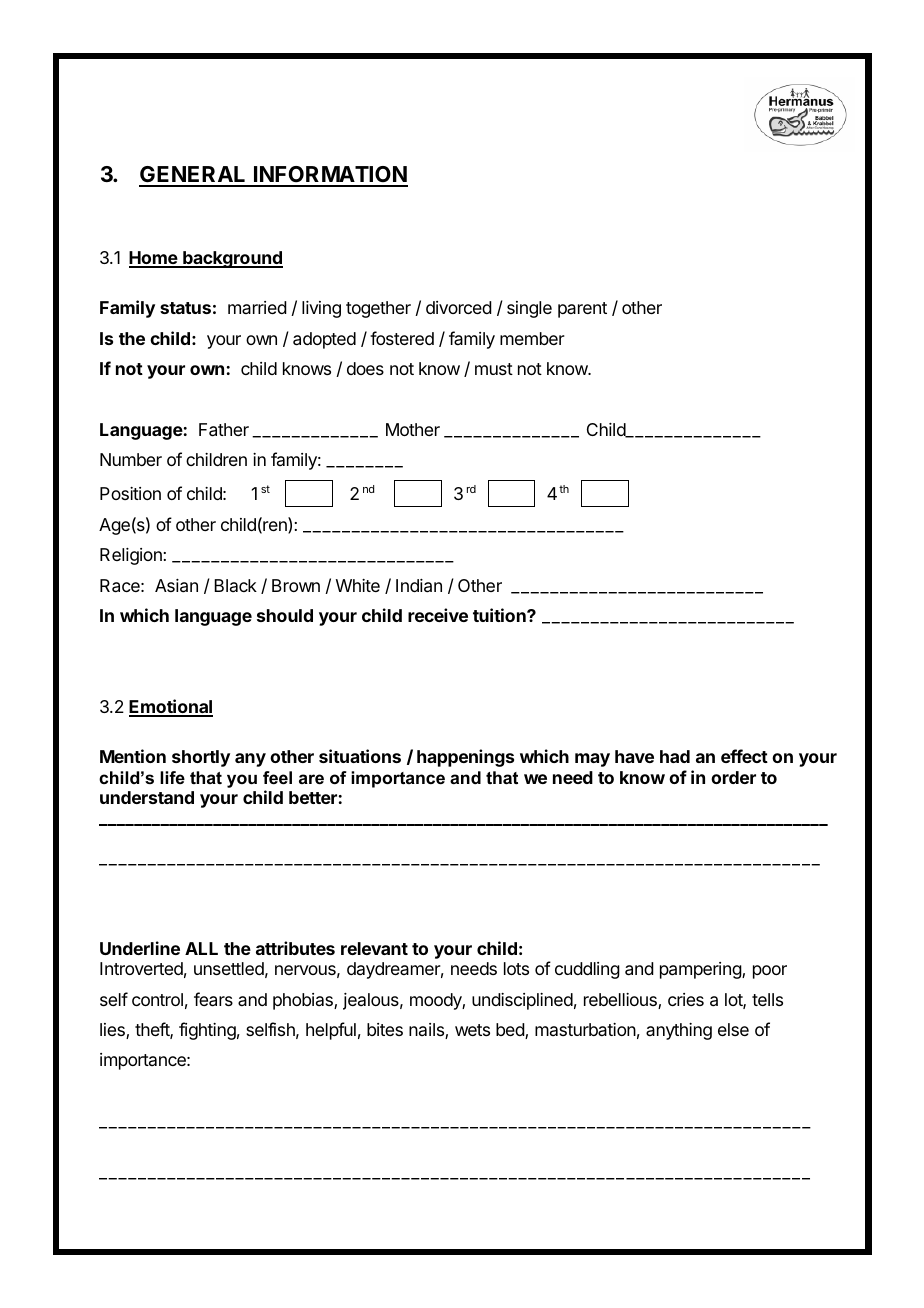  I want to click on must, so click(494, 369).
